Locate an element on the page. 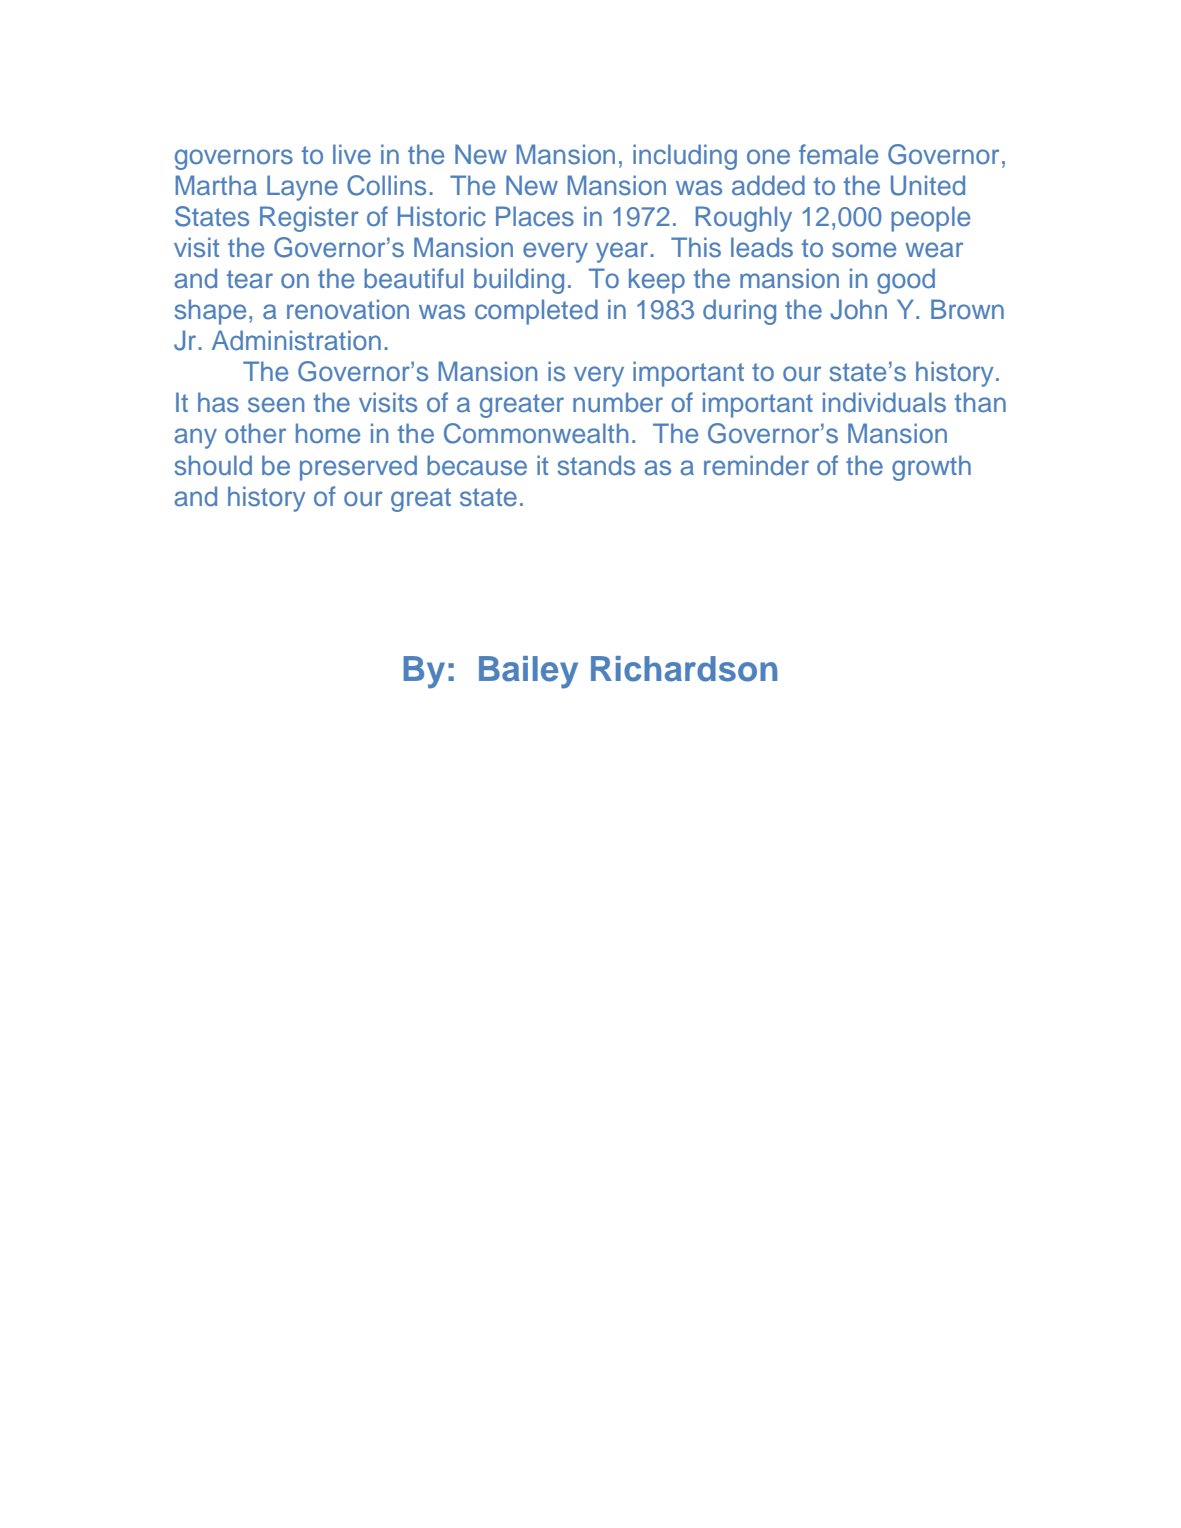 Image resolution: width=1181 pixels, height=1528 pixels. seen is located at coordinates (276, 405).
